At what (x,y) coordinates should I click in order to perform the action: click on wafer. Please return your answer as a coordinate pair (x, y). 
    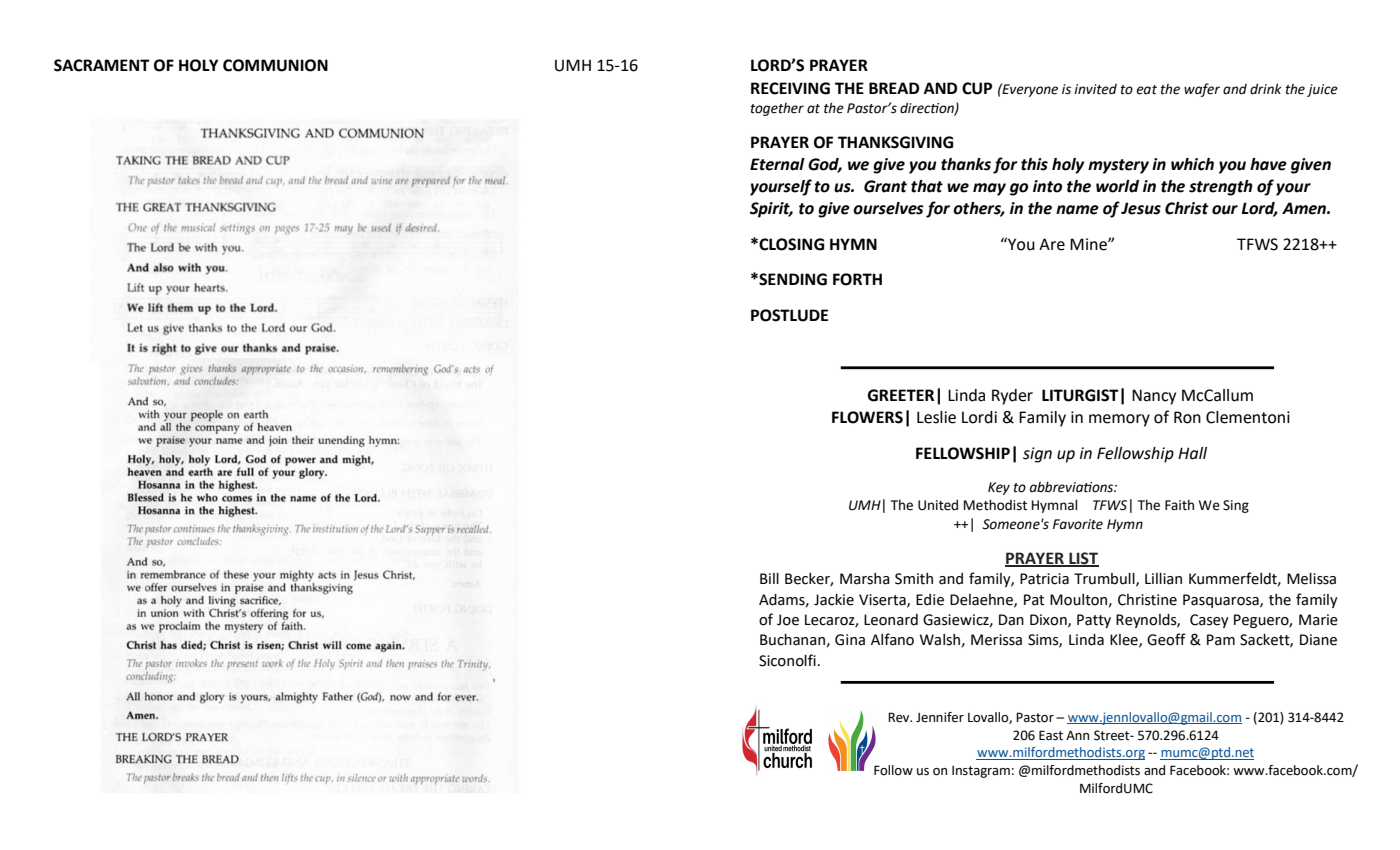
    Looking at the image, I should click on (1202, 90).
